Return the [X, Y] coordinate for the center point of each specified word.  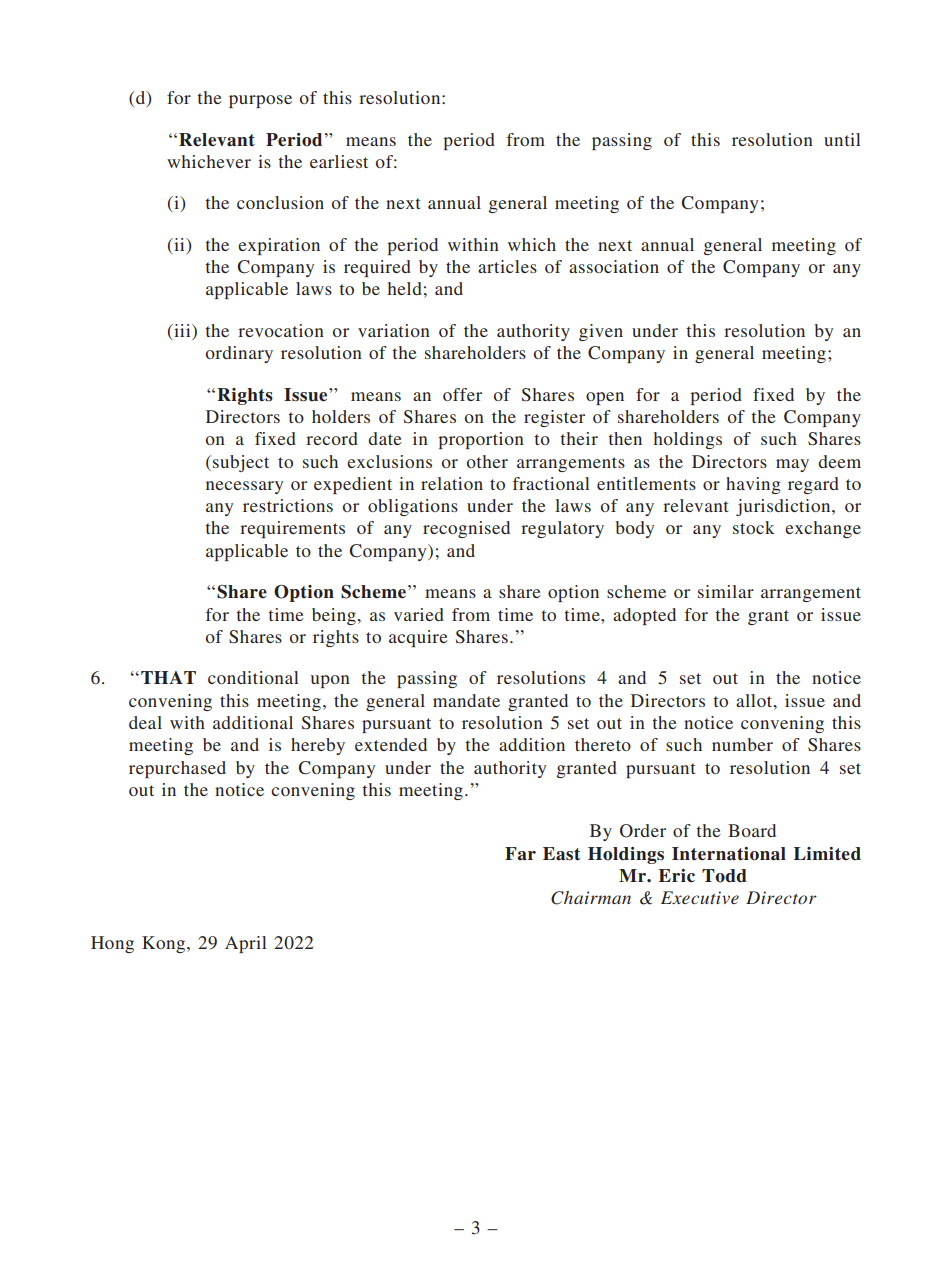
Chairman [591, 898]
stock [754, 527]
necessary [244, 487]
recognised [466, 529]
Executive [700, 897]
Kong [165, 944]
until [842, 139]
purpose [260, 101]
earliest [339, 161]
